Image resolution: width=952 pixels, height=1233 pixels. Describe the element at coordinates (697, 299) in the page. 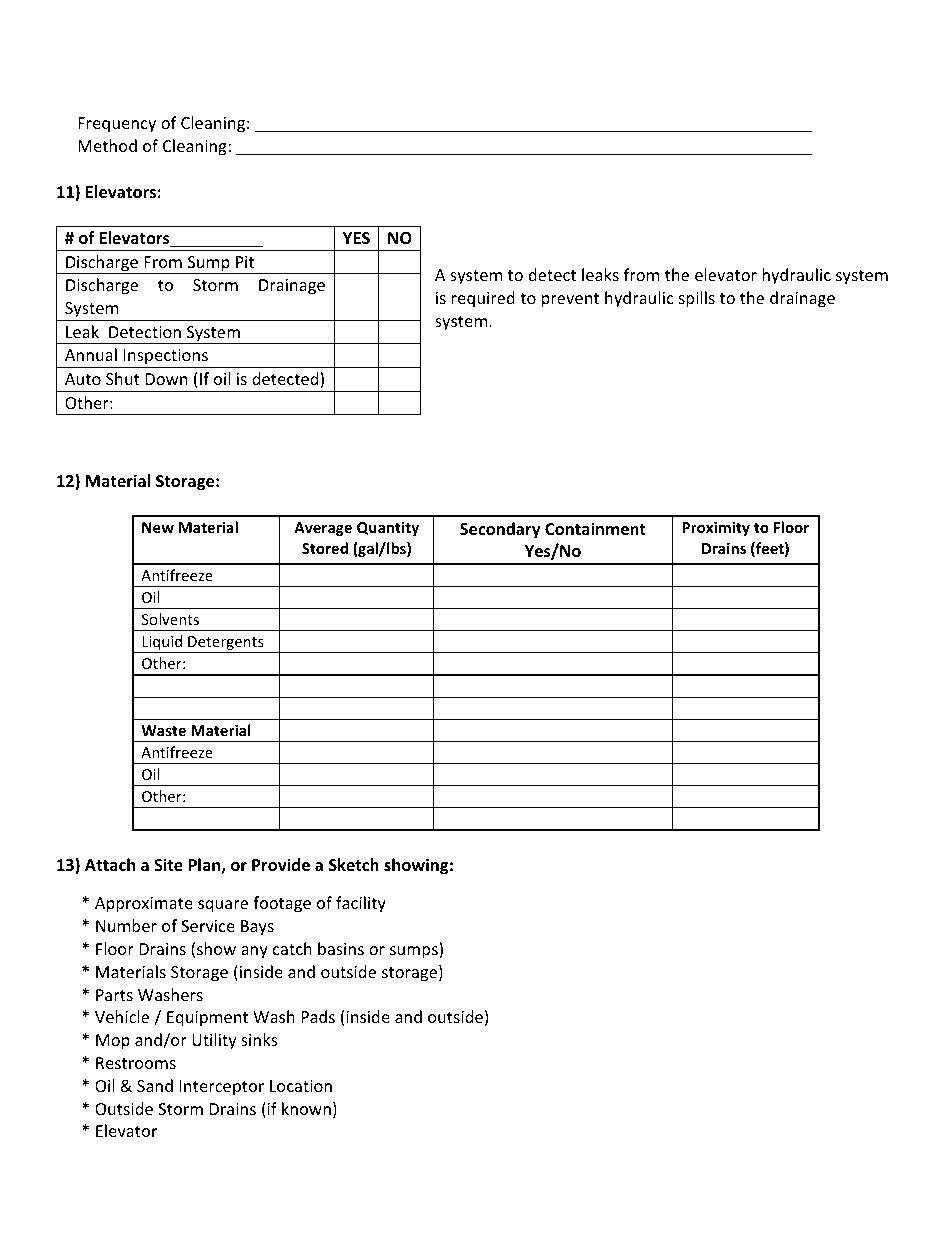

I see `spills` at that location.
